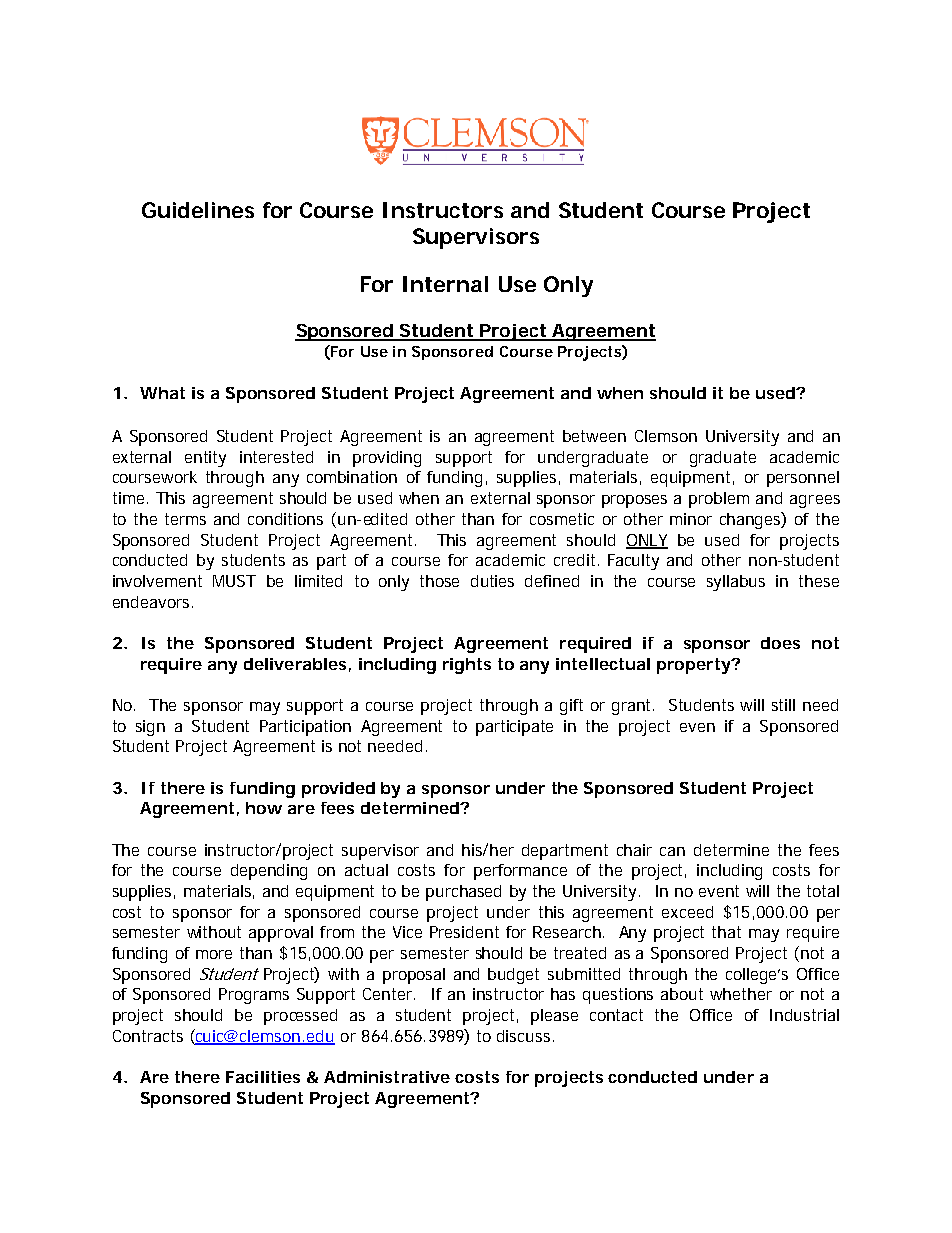 This document has width=952, height=1233. Describe the element at coordinates (445, 284) in the document. I see `Internal` at that location.
